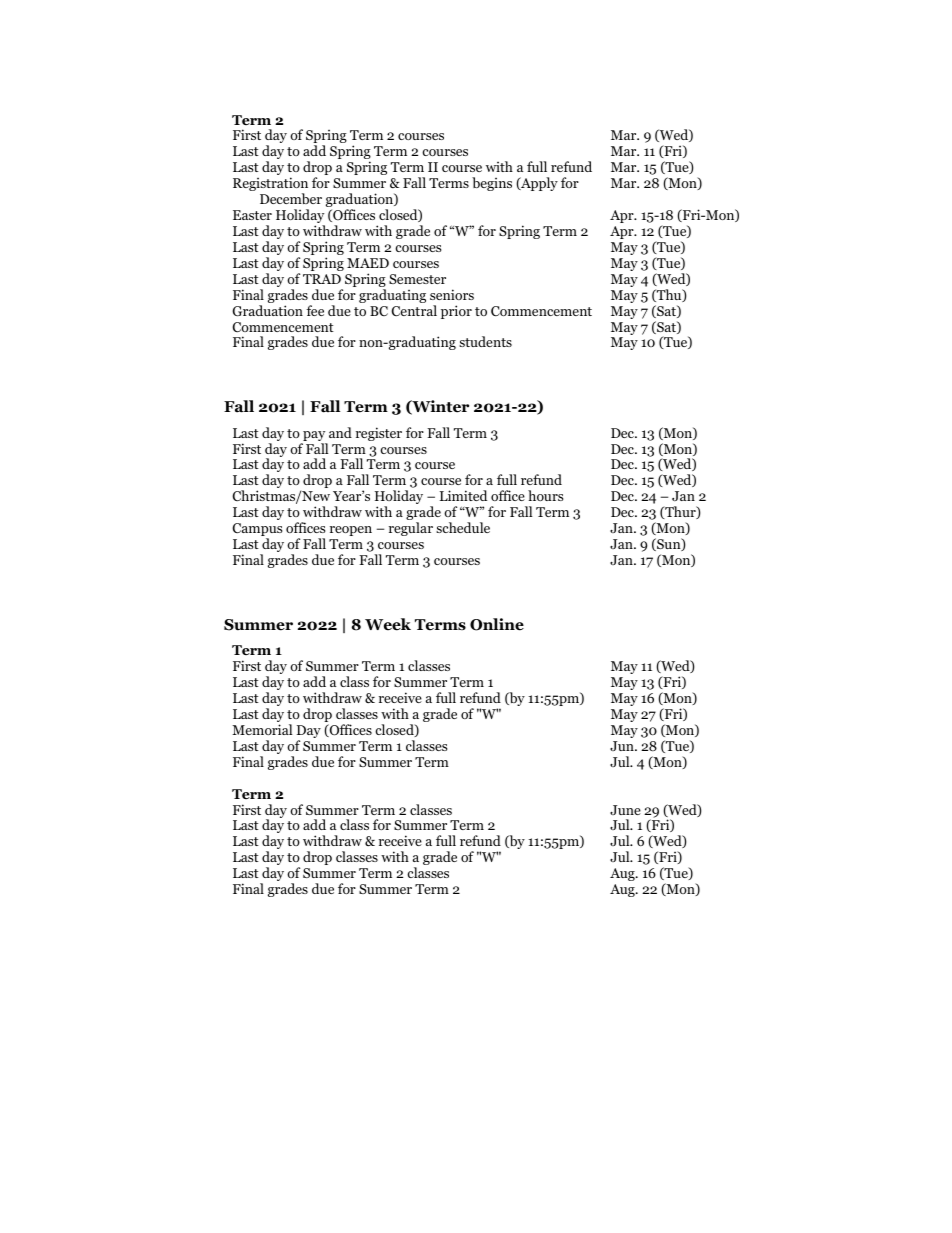 Image resolution: width=952 pixels, height=1233 pixels. What do you see at coordinates (388, 624) in the document?
I see `Week` at bounding box center [388, 624].
